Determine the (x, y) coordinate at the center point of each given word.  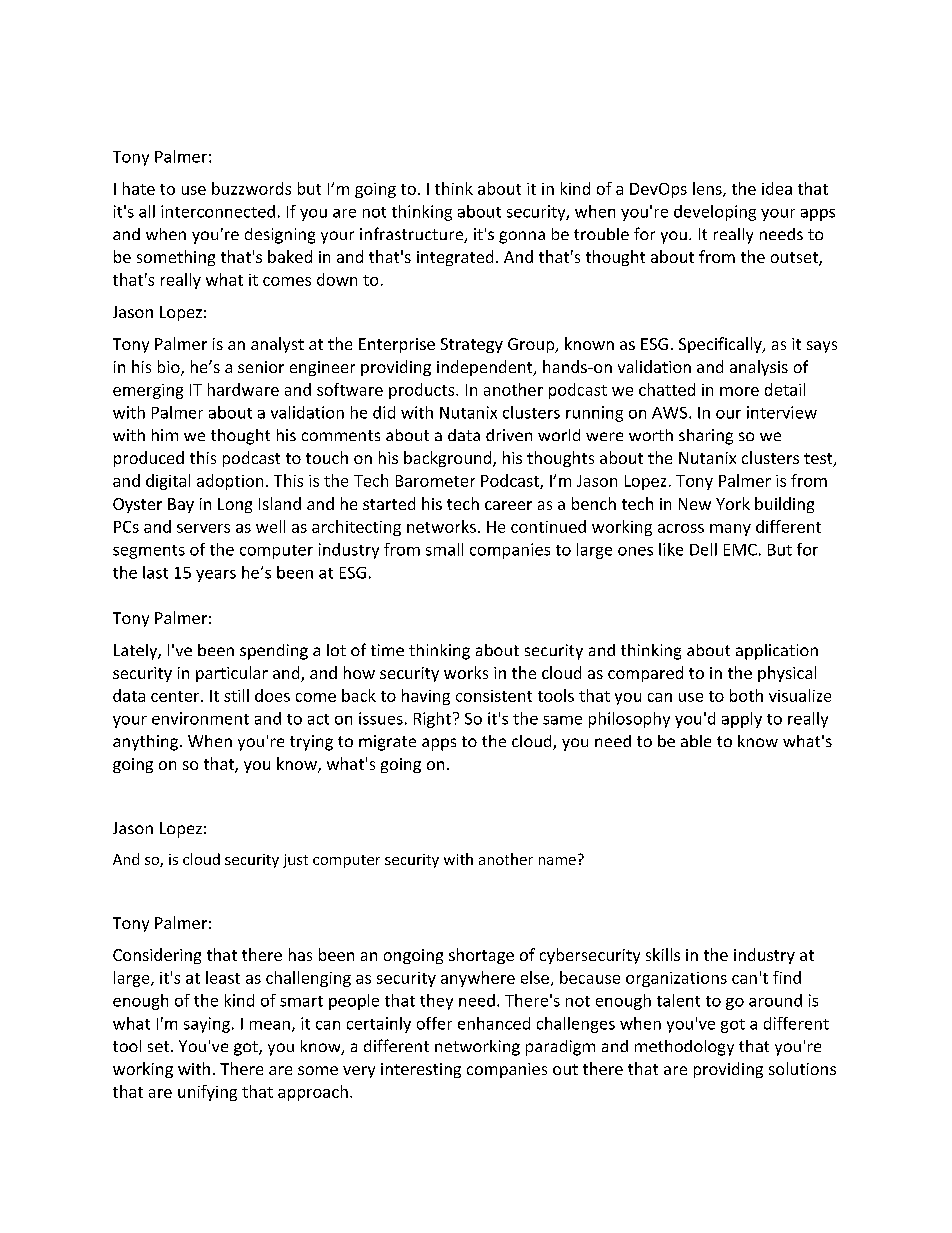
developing (715, 213)
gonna (522, 237)
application (777, 652)
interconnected (218, 211)
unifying (207, 1093)
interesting (421, 1070)
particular (232, 674)
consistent (494, 696)
